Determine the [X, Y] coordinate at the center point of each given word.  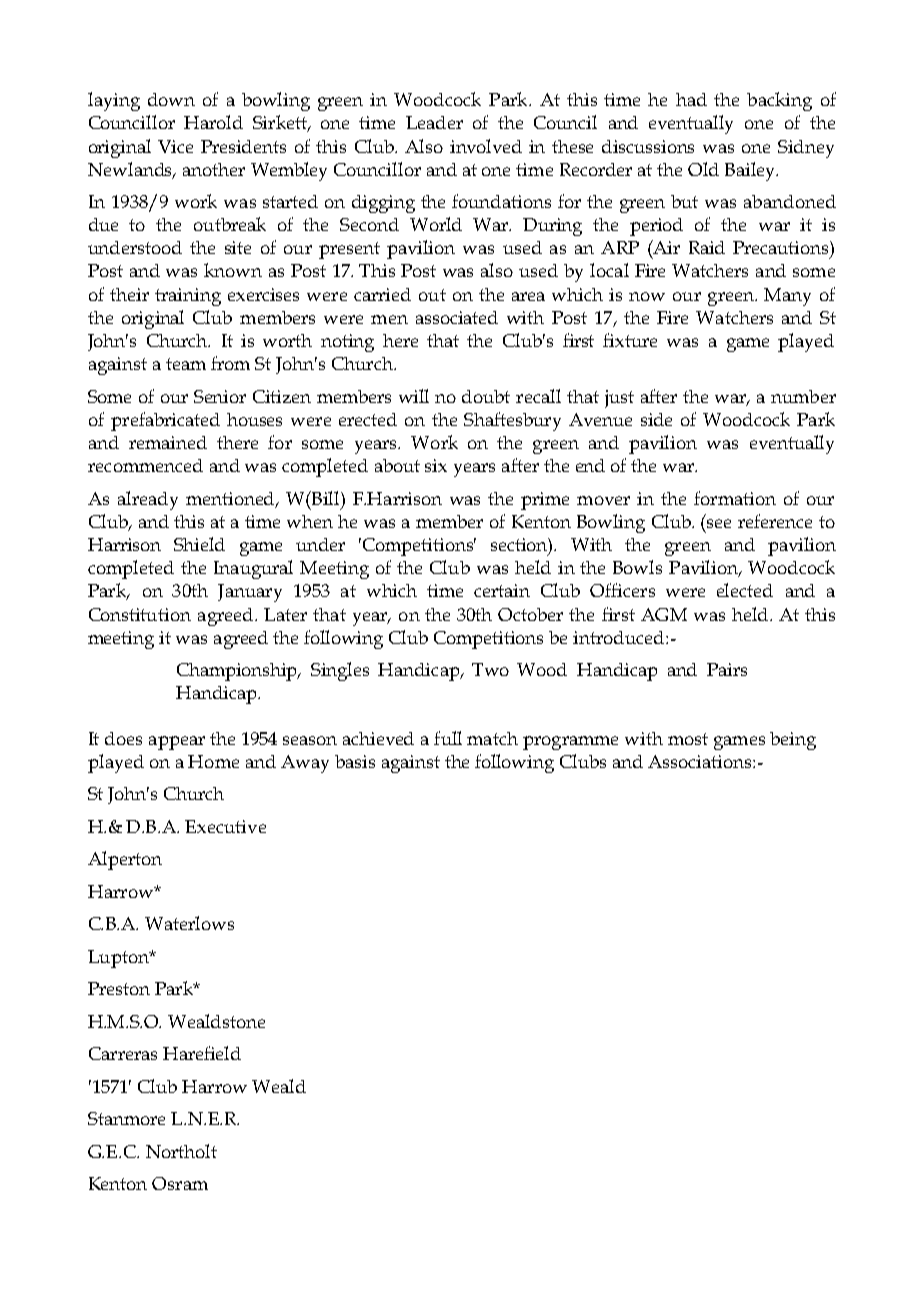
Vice [175, 146]
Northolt [181, 1151]
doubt [486, 396]
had [691, 99]
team [186, 364]
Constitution [140, 614]
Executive [225, 826]
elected [745, 590]
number [803, 396]
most [688, 739]
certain [502, 590]
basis [355, 761]
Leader [434, 122]
